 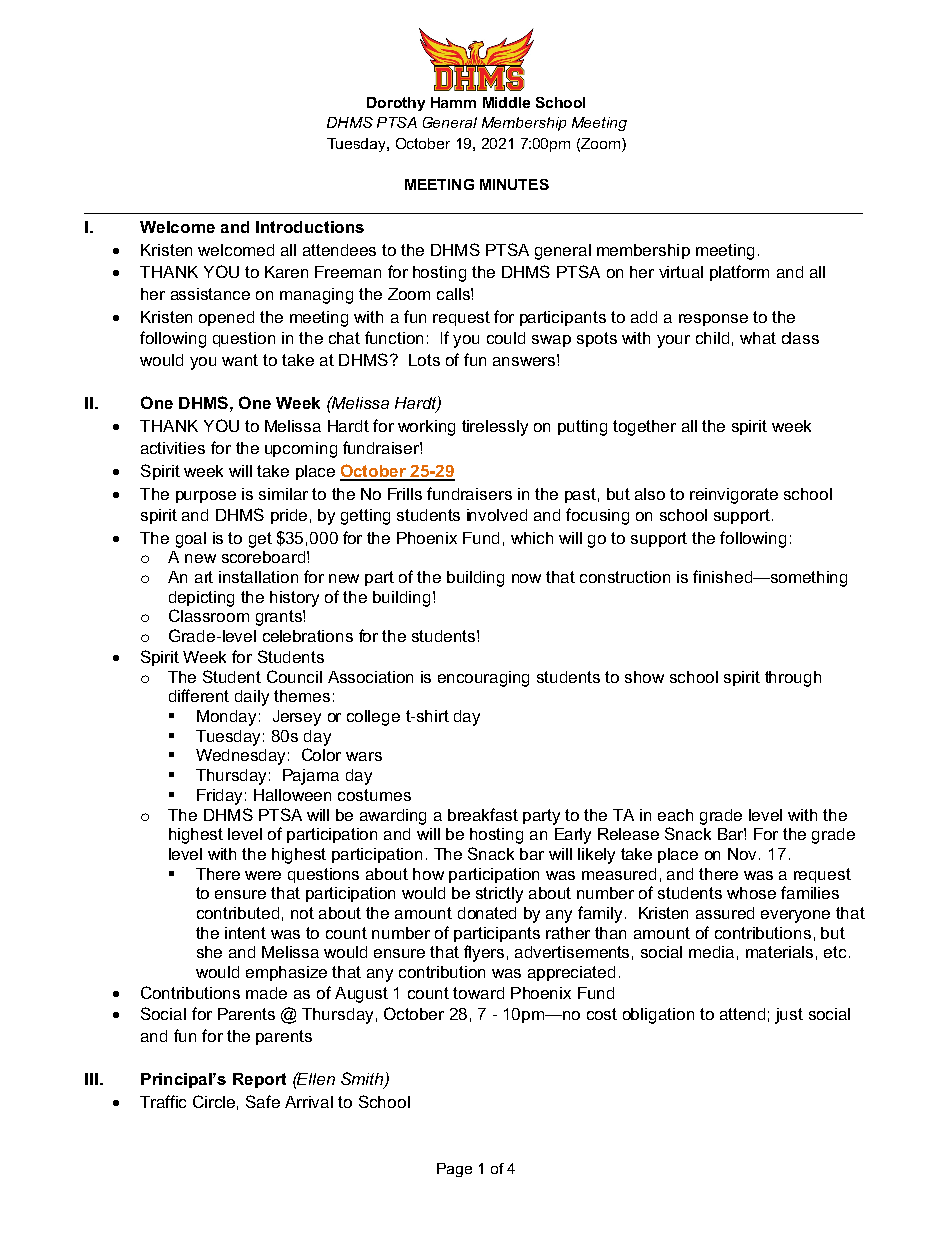 I want to click on Traffic, so click(x=163, y=1101).
